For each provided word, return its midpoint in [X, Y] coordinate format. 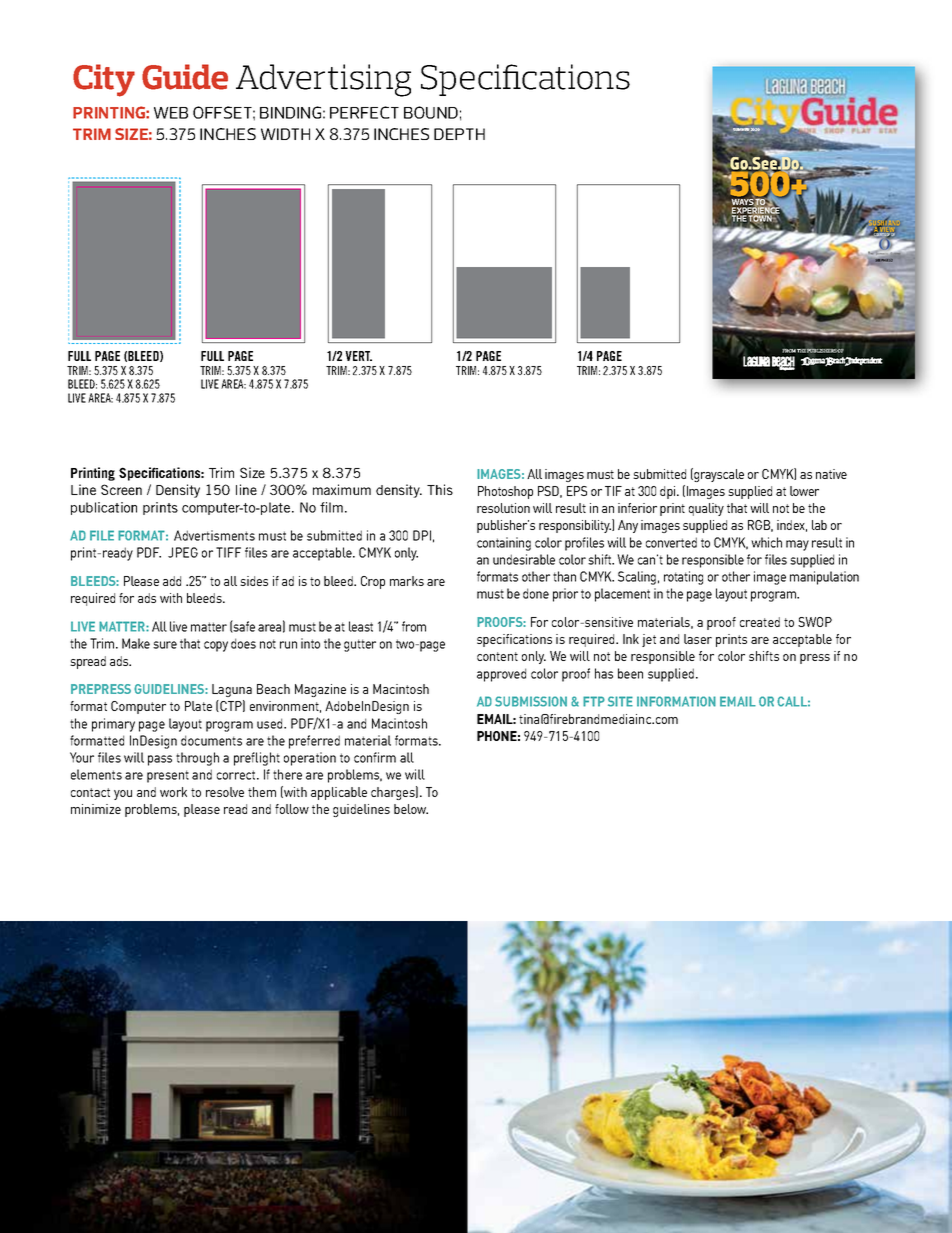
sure [165, 645]
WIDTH [285, 134]
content [497, 656]
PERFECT [364, 112]
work [173, 792]
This [440, 489]
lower [804, 491]
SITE [620, 701]
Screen [121, 489]
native [831, 474]
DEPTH [459, 134]
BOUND [431, 112]
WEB [171, 113]
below [411, 809]
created [760, 622]
